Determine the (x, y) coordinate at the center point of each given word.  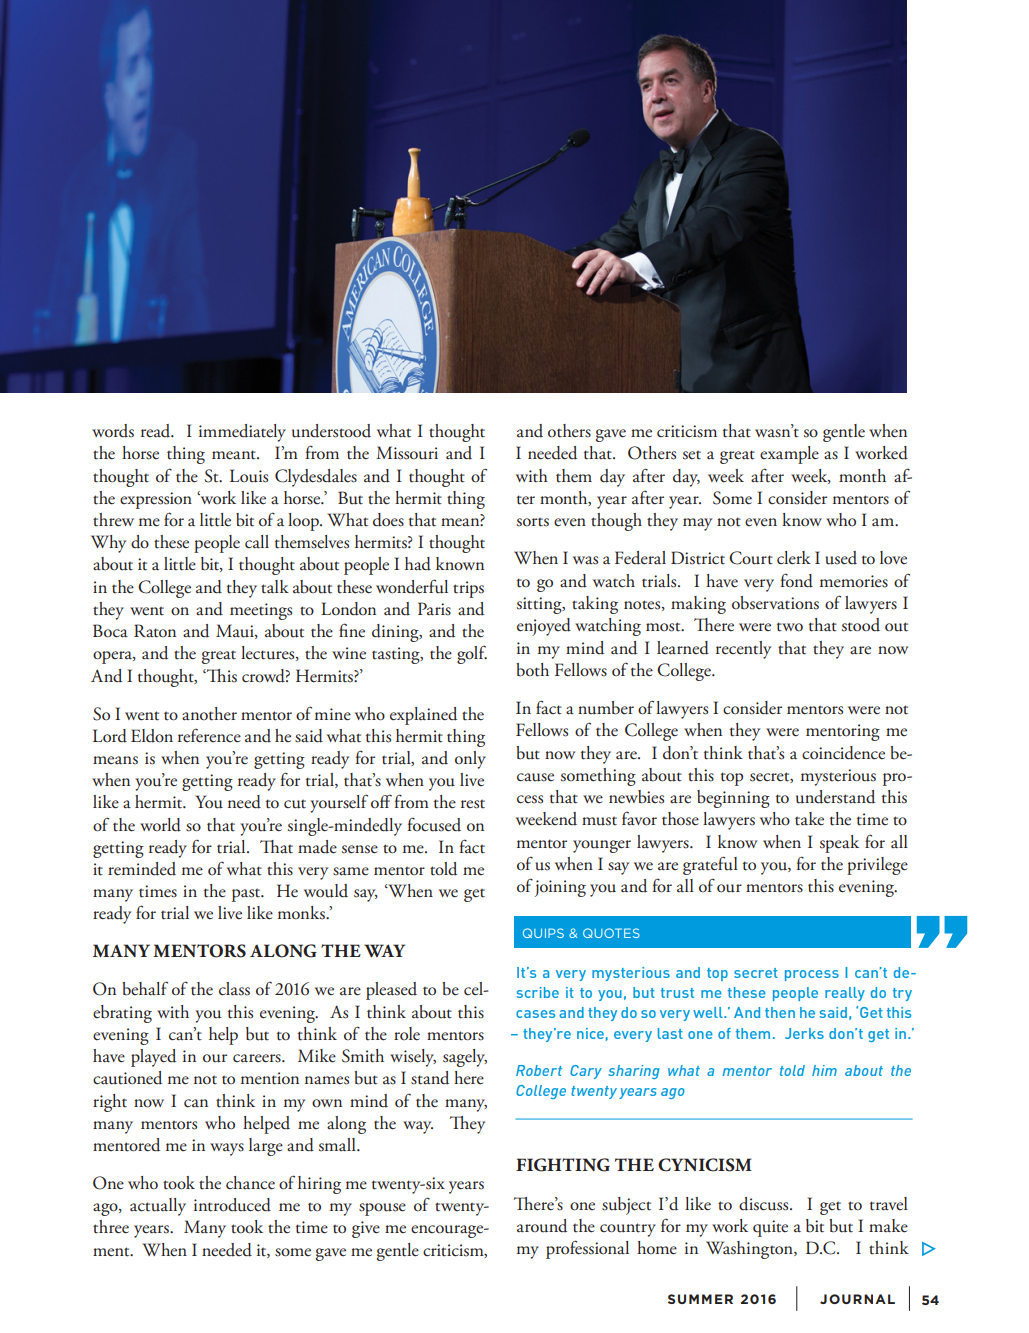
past (247, 895)
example (789, 455)
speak (839, 844)
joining (560, 888)
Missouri (407, 453)
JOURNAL (857, 1299)
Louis (249, 476)
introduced (232, 1205)
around (542, 1226)
